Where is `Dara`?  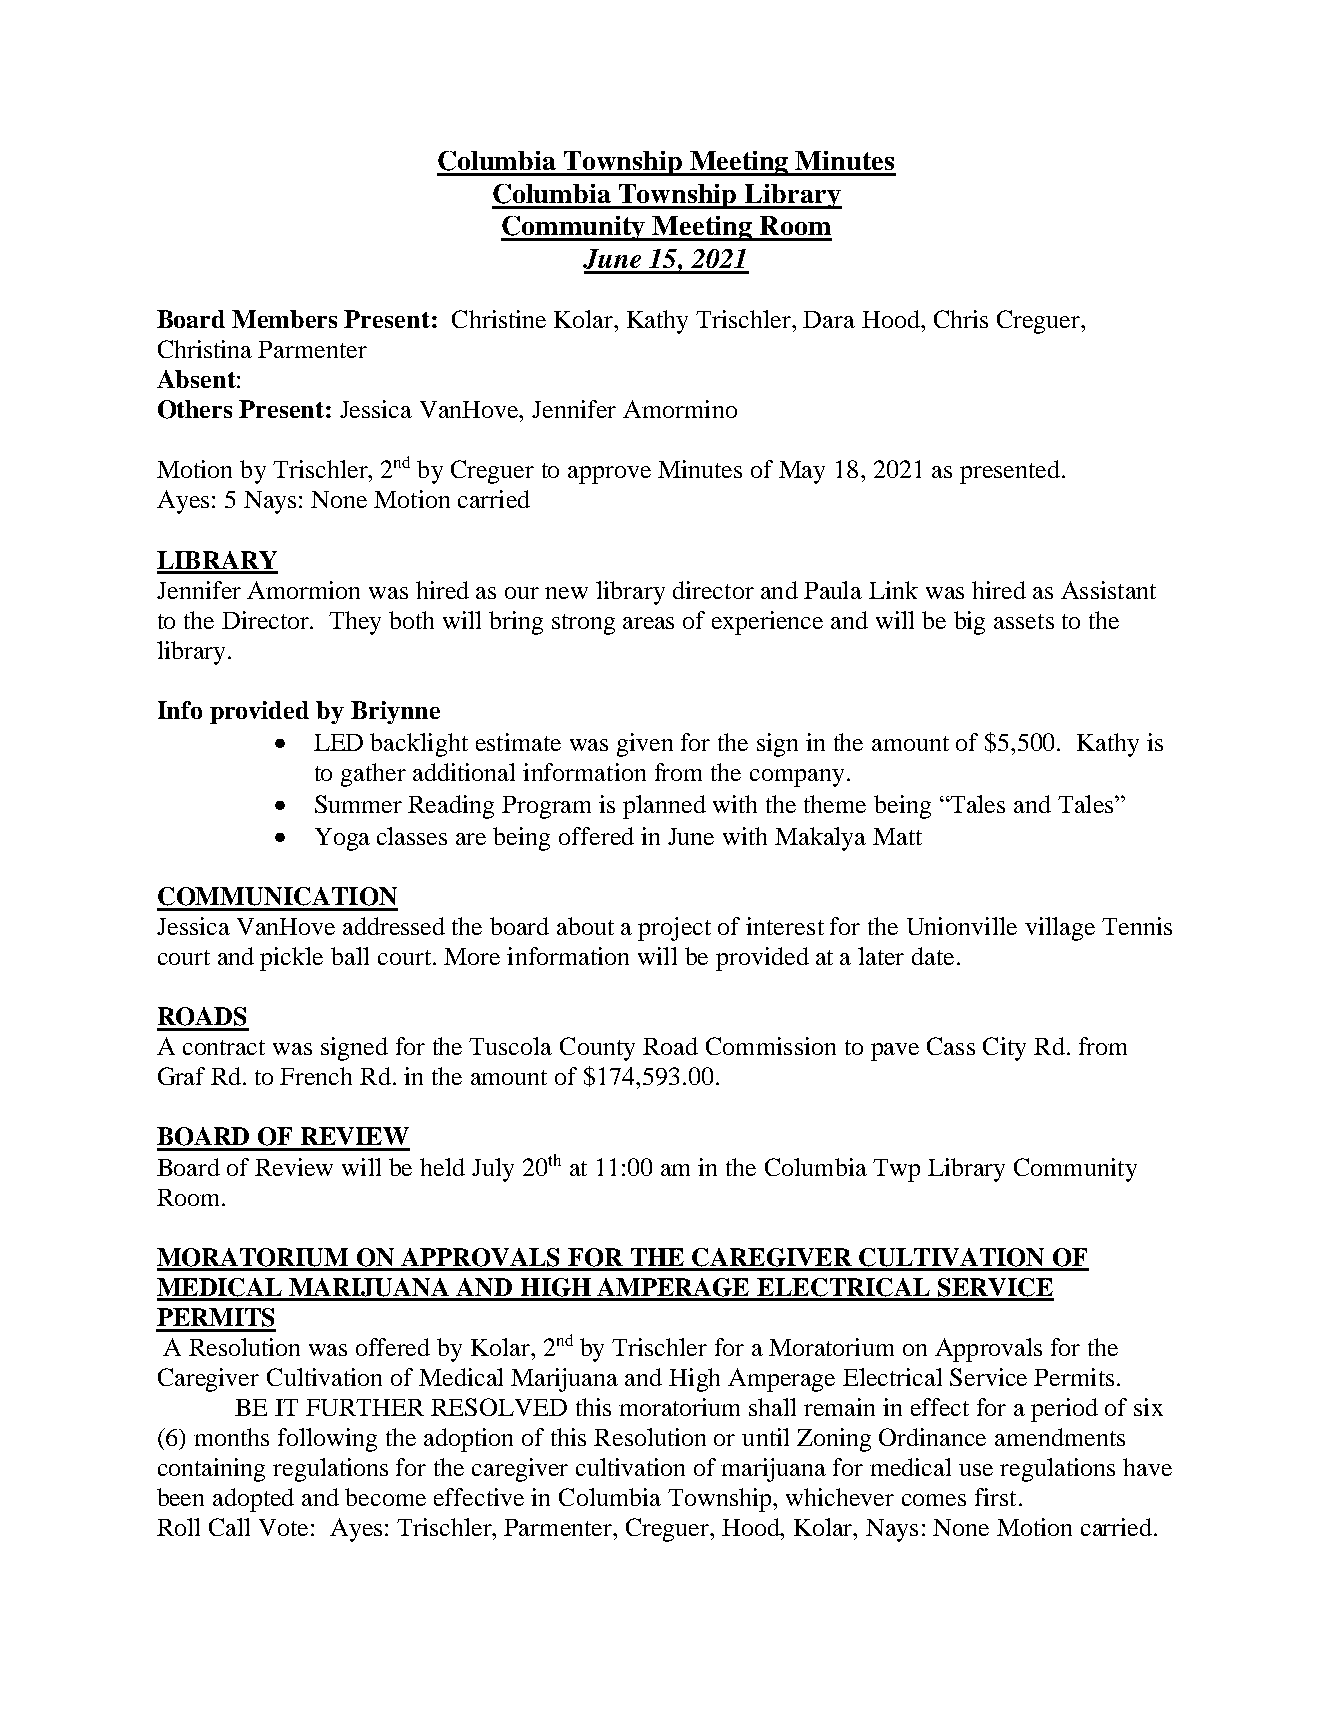
Dara is located at coordinates (829, 319).
